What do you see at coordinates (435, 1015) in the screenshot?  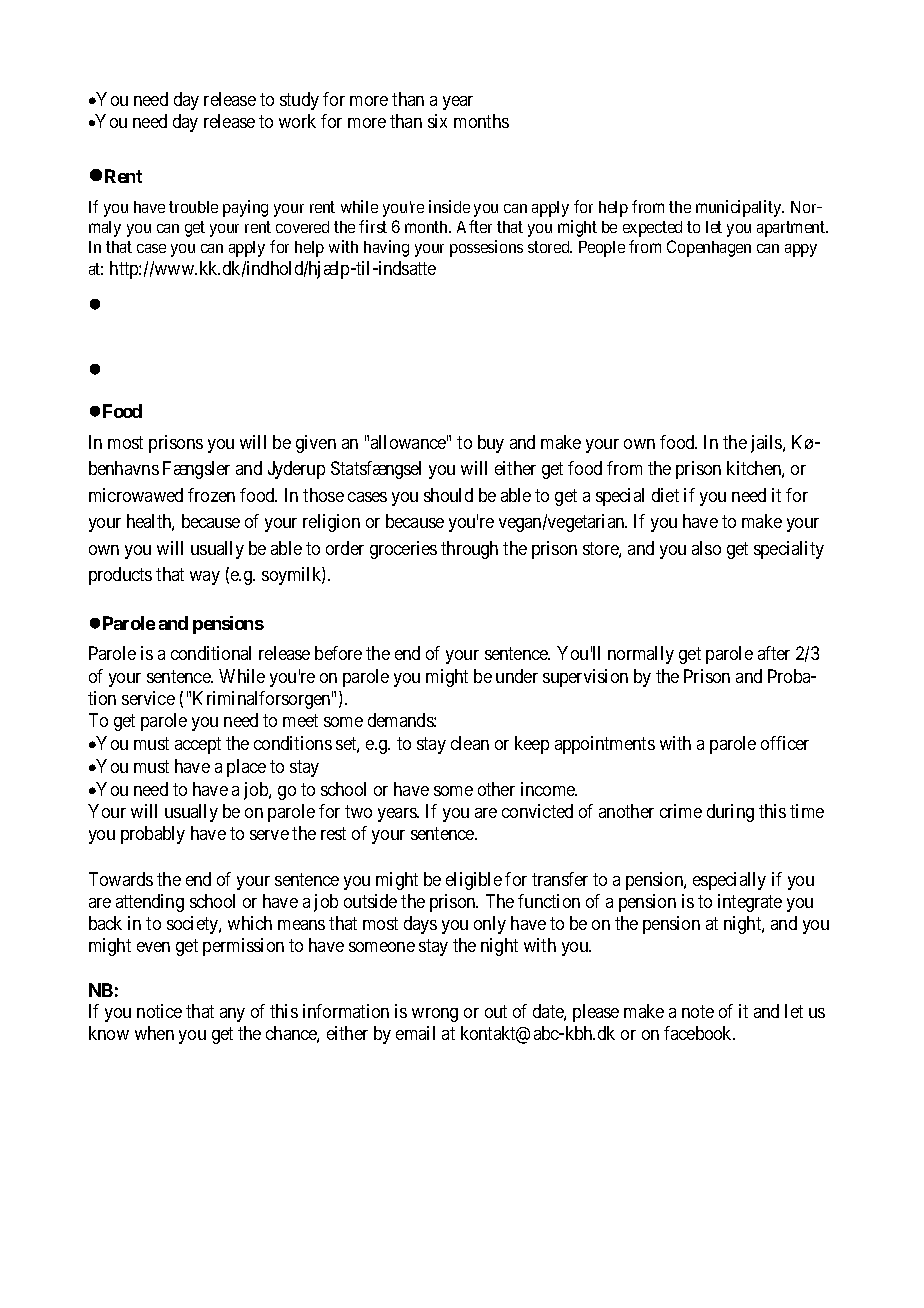 I see `wrong` at bounding box center [435, 1015].
